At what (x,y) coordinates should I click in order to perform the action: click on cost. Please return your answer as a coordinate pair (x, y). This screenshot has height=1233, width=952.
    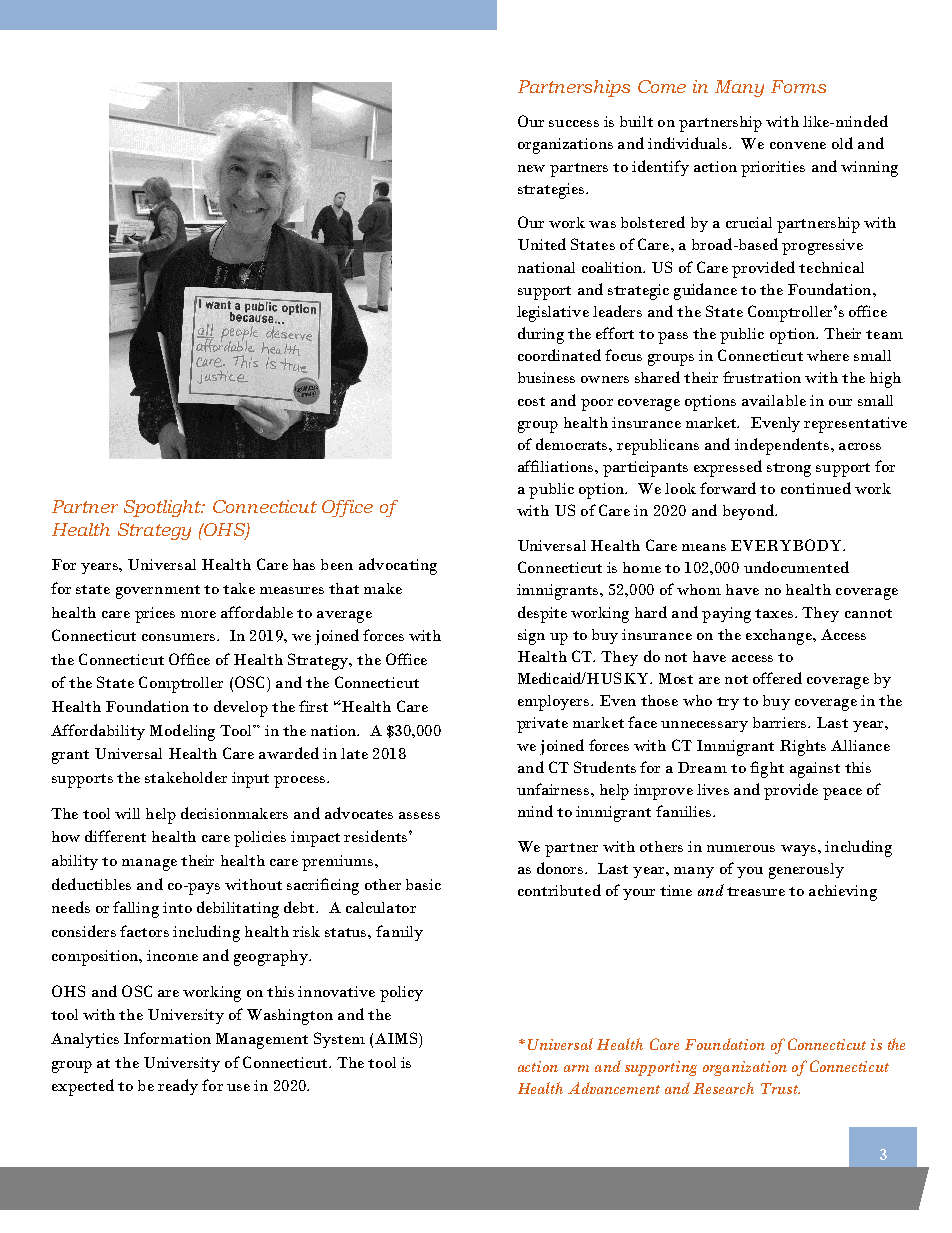
    Looking at the image, I should click on (531, 401).
